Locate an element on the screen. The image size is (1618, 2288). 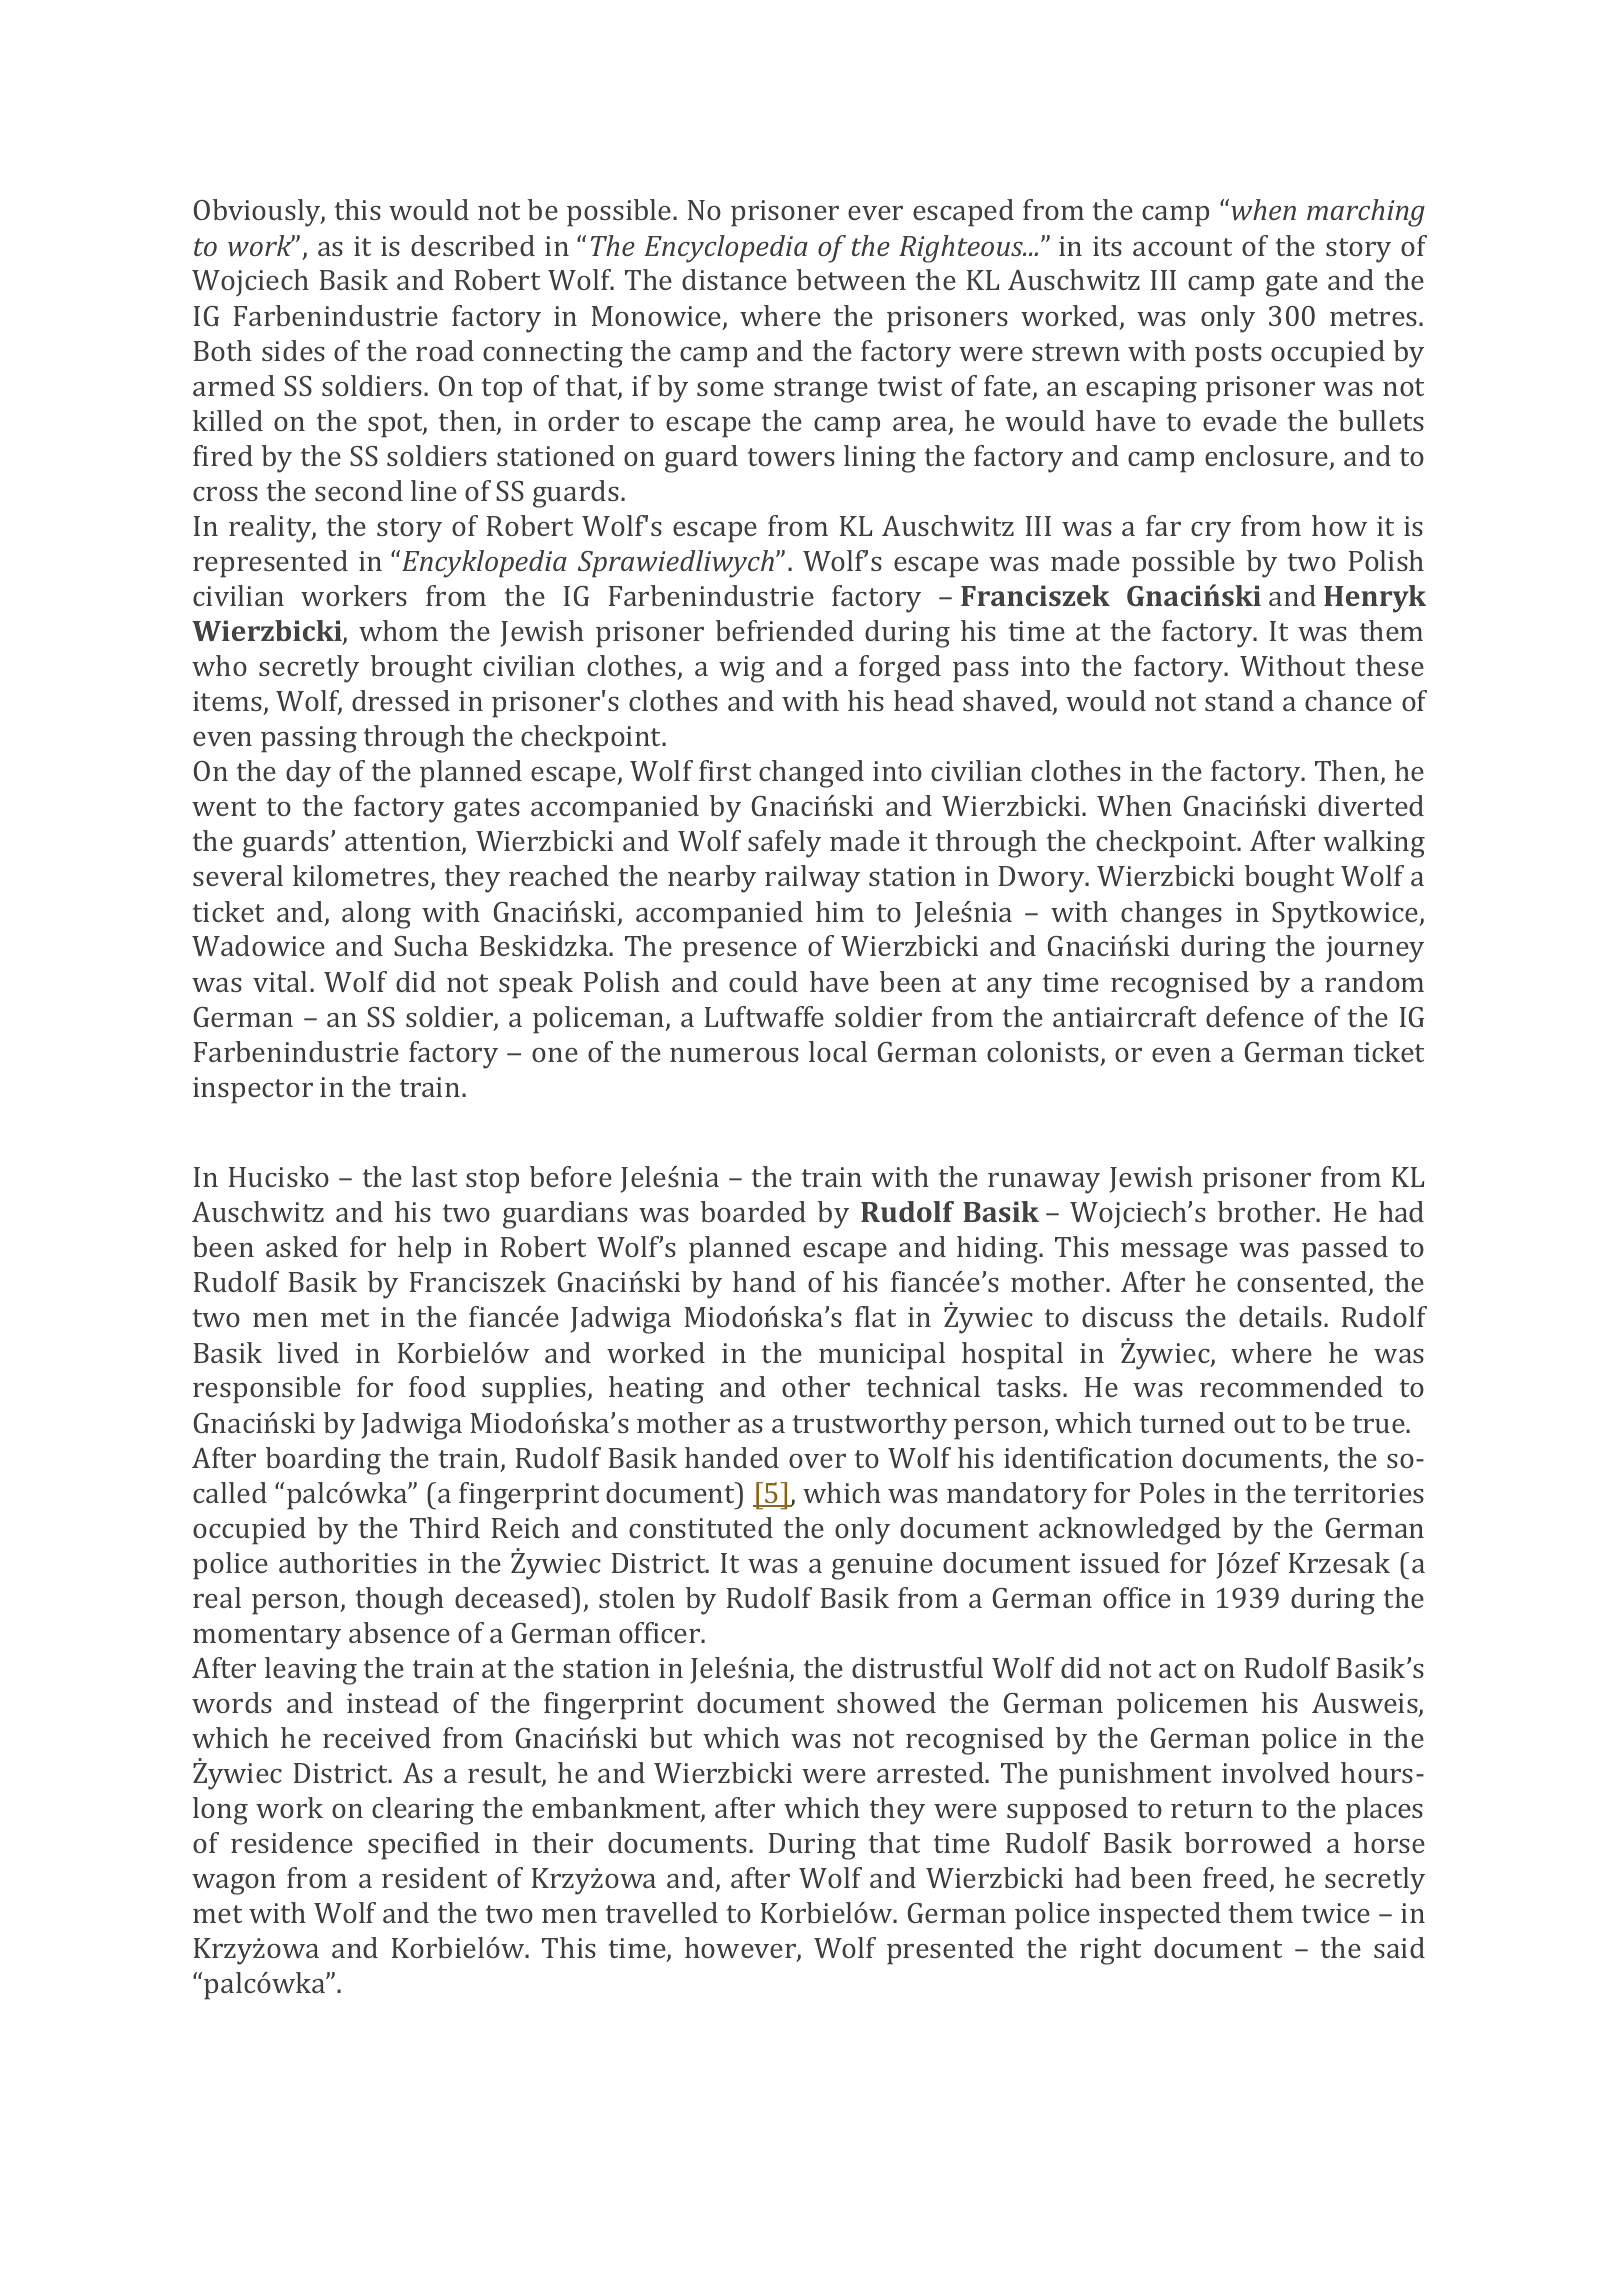
changed is located at coordinates (811, 774).
